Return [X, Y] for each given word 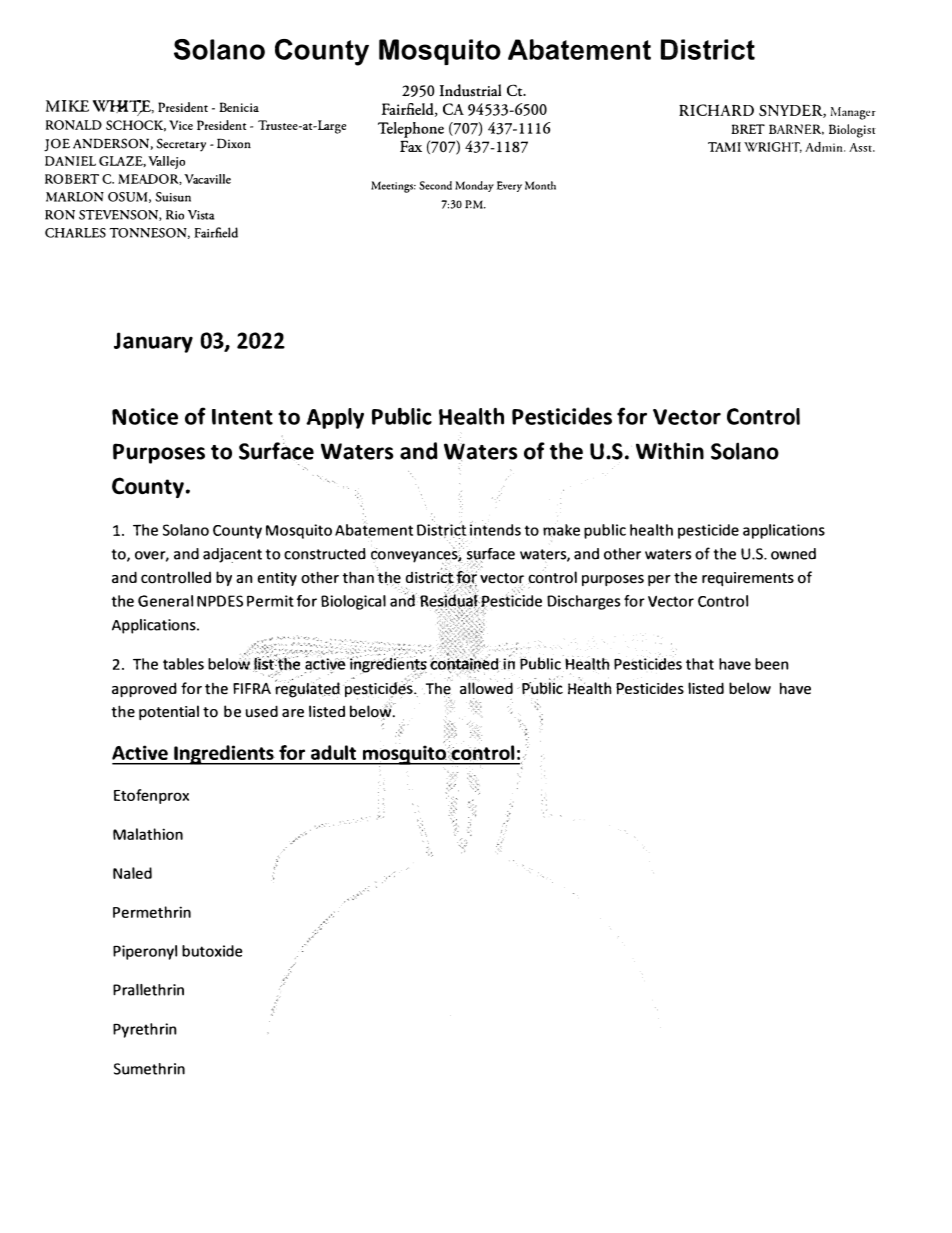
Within [670, 451]
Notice [145, 416]
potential [169, 712]
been [772, 664]
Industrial [470, 90]
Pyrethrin [145, 1030]
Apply [335, 418]
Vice [181, 125]
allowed [486, 687]
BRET [748, 129]
